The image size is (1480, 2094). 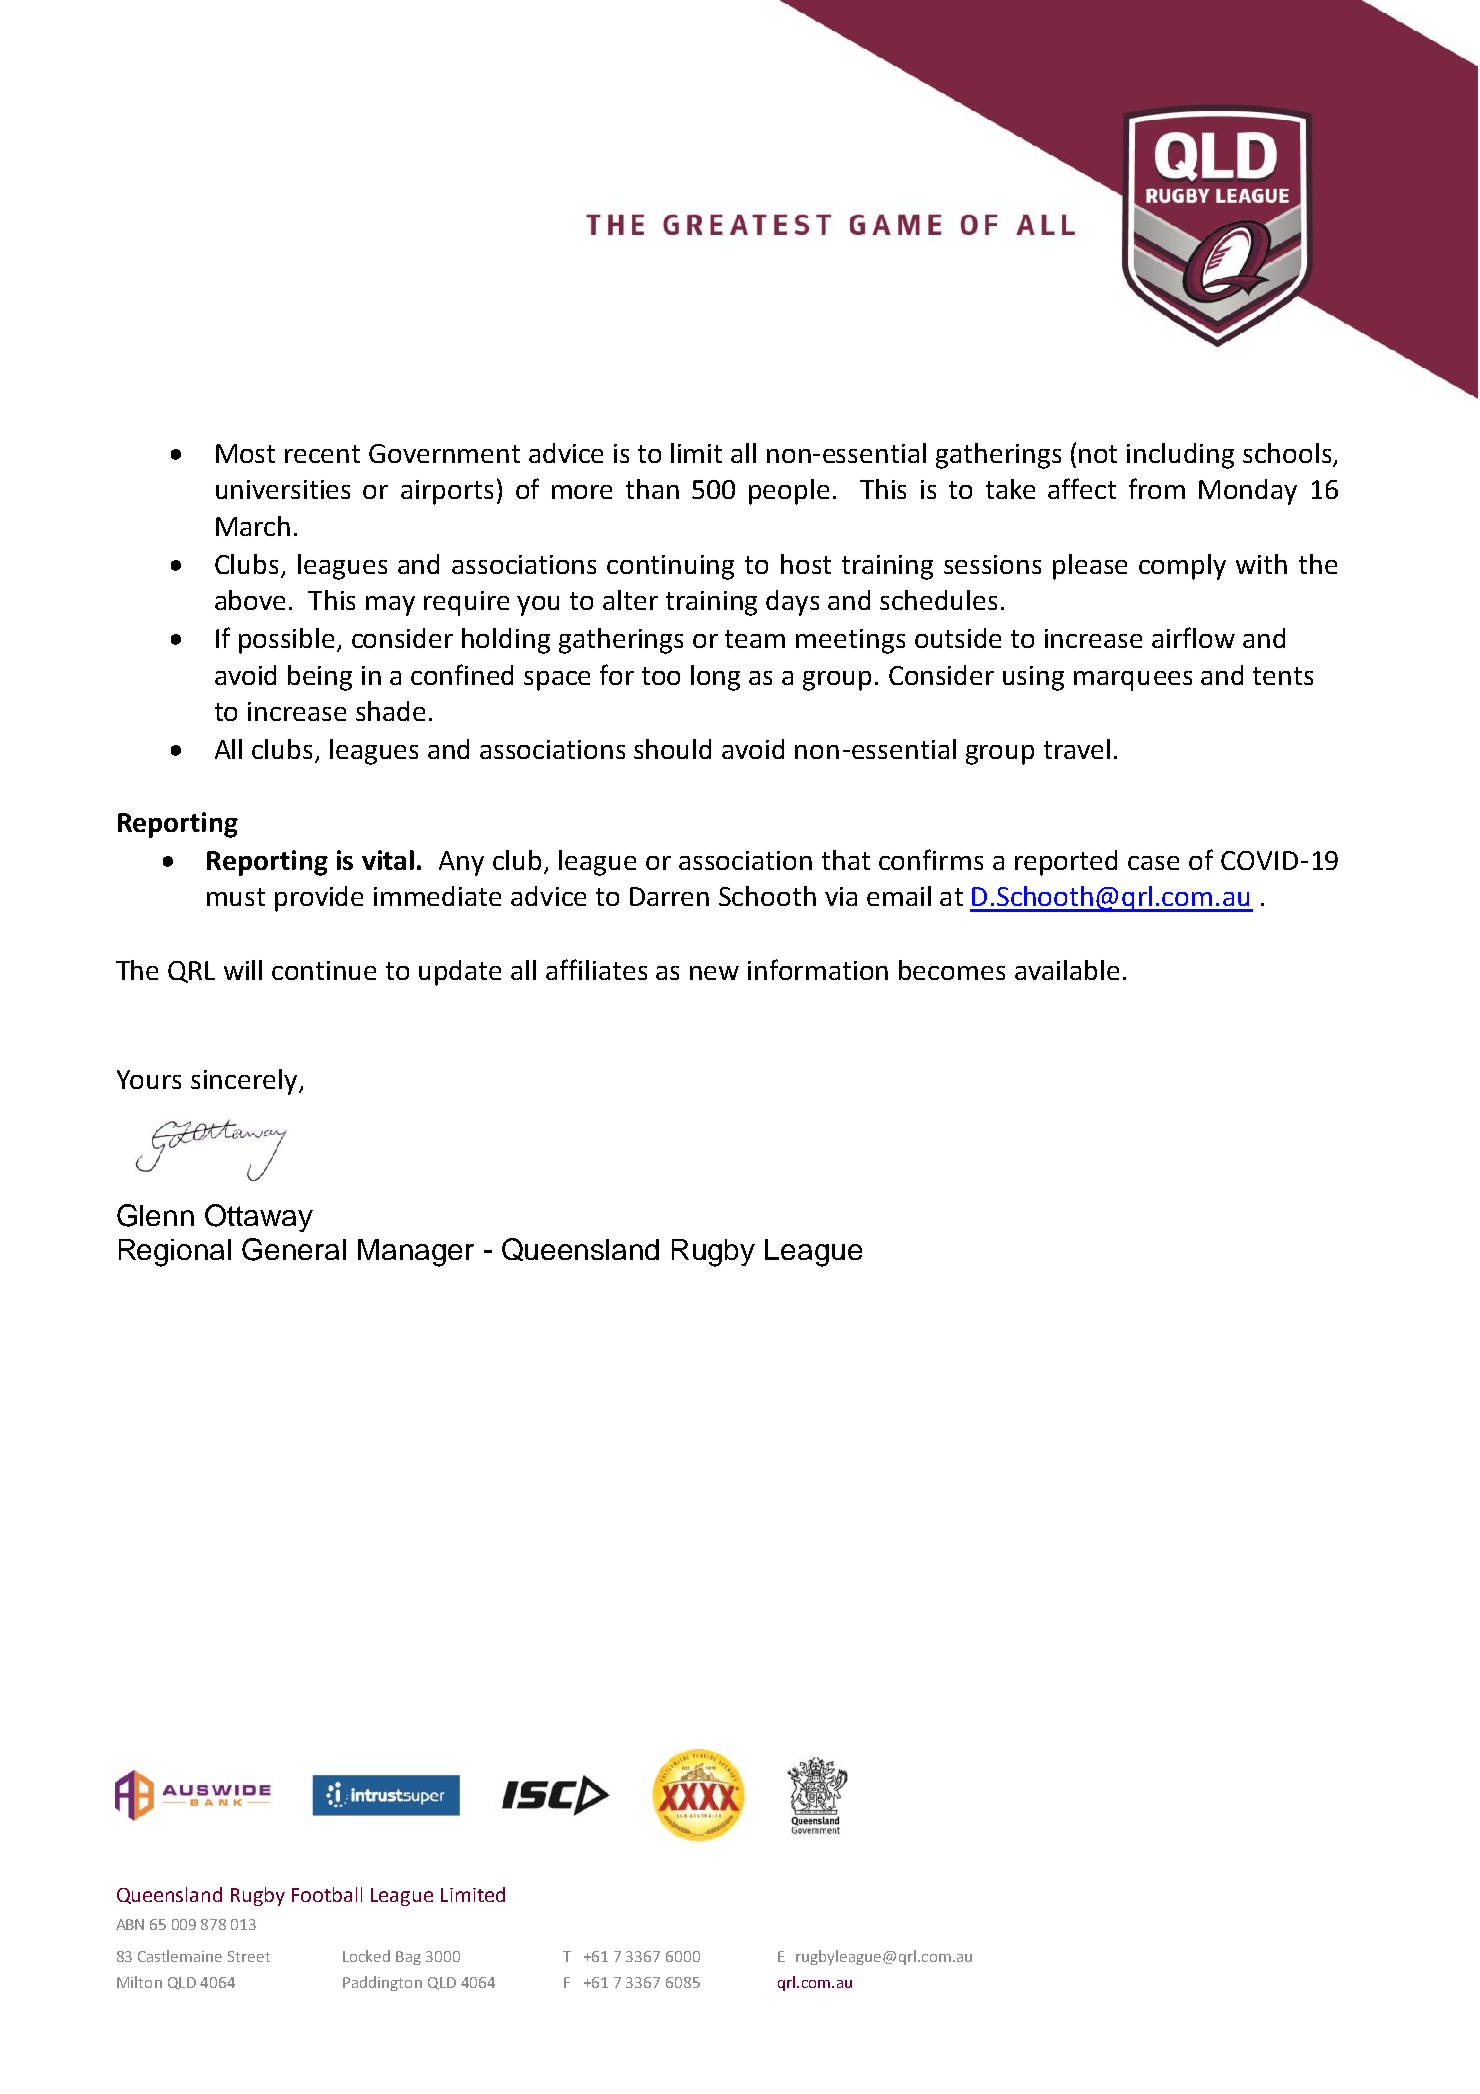 What do you see at coordinates (382, 1983) in the screenshot?
I see `Paddington` at bounding box center [382, 1983].
